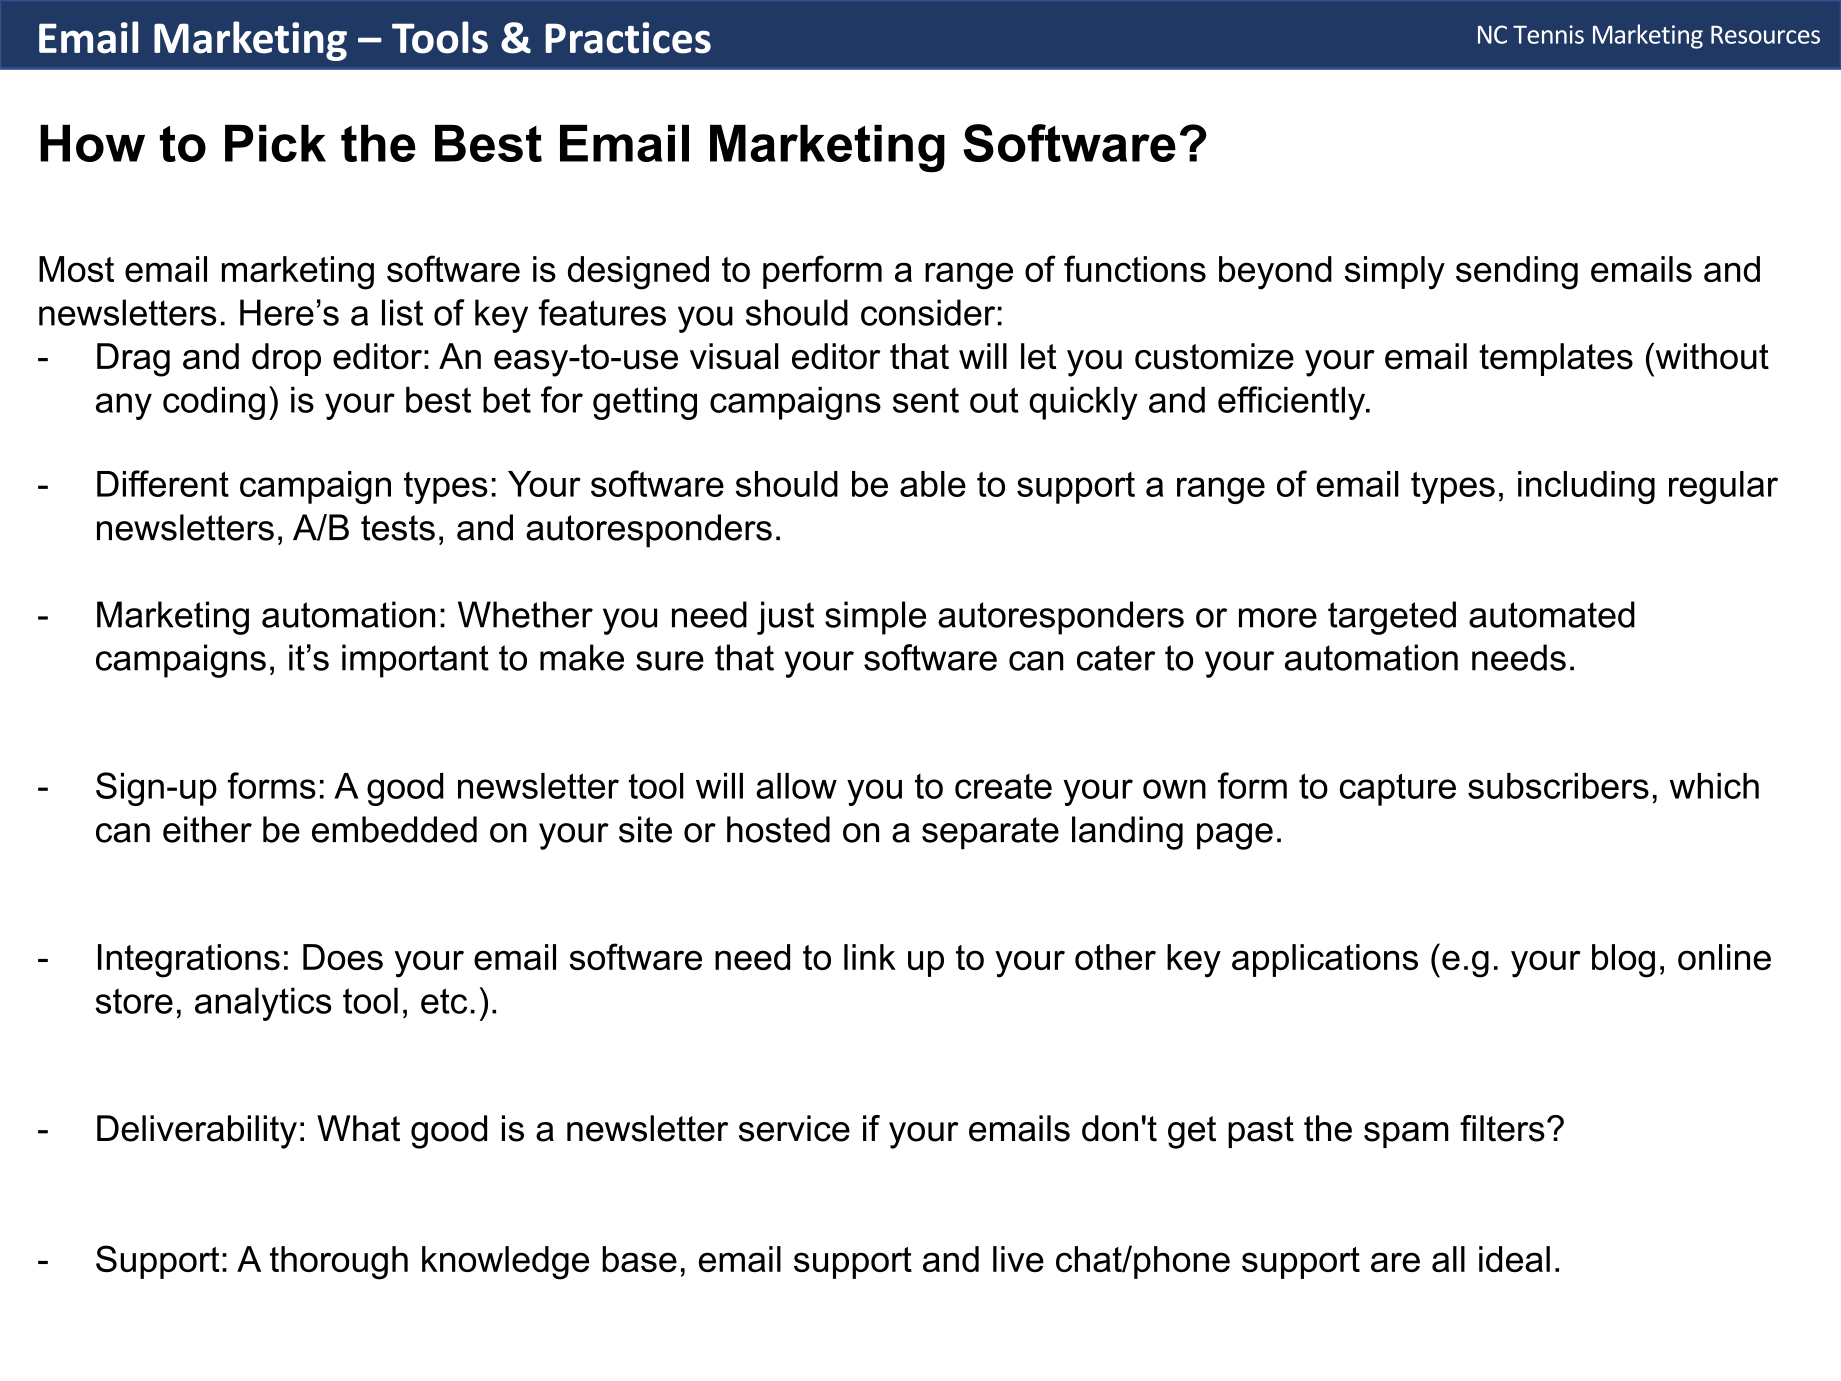 This screenshot has width=1841, height=1381. Describe the element at coordinates (870, 957) in the screenshot. I see `link` at that location.
